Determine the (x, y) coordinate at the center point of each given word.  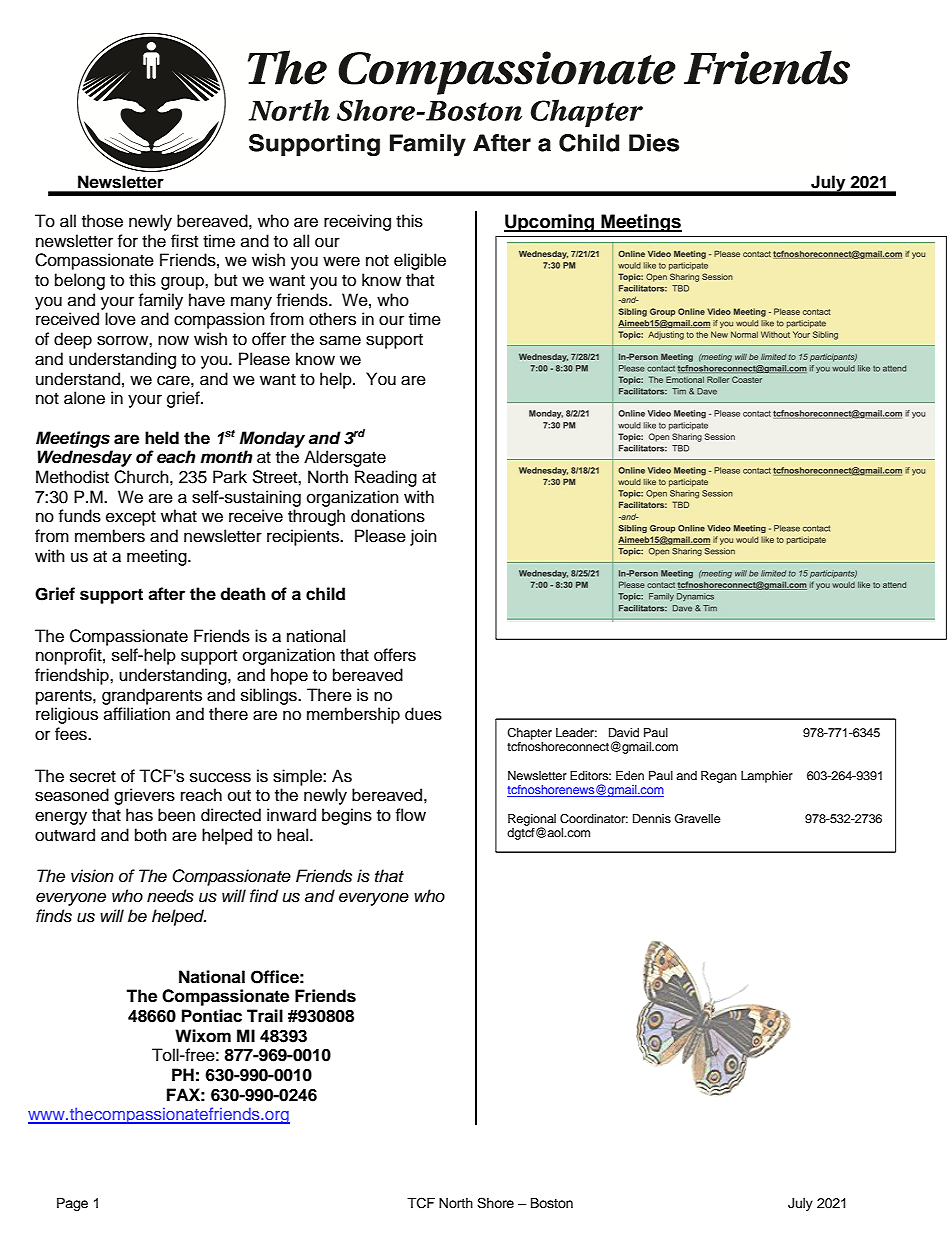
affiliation (137, 714)
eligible (420, 261)
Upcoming (550, 223)
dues (423, 714)
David (624, 732)
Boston (552, 1203)
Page (72, 1204)
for (127, 241)
